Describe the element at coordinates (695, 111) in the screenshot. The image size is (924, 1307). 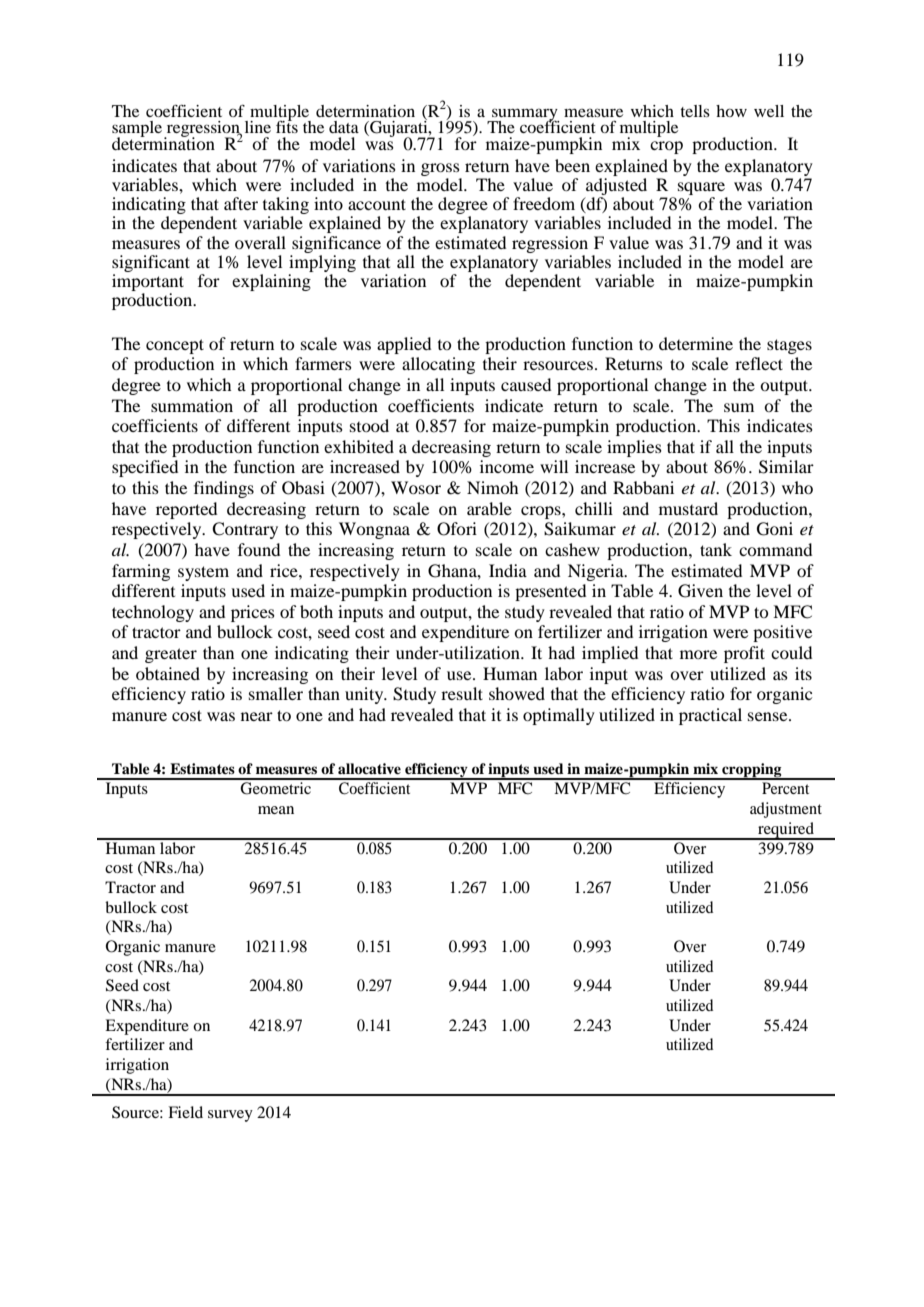
I see `tells` at that location.
